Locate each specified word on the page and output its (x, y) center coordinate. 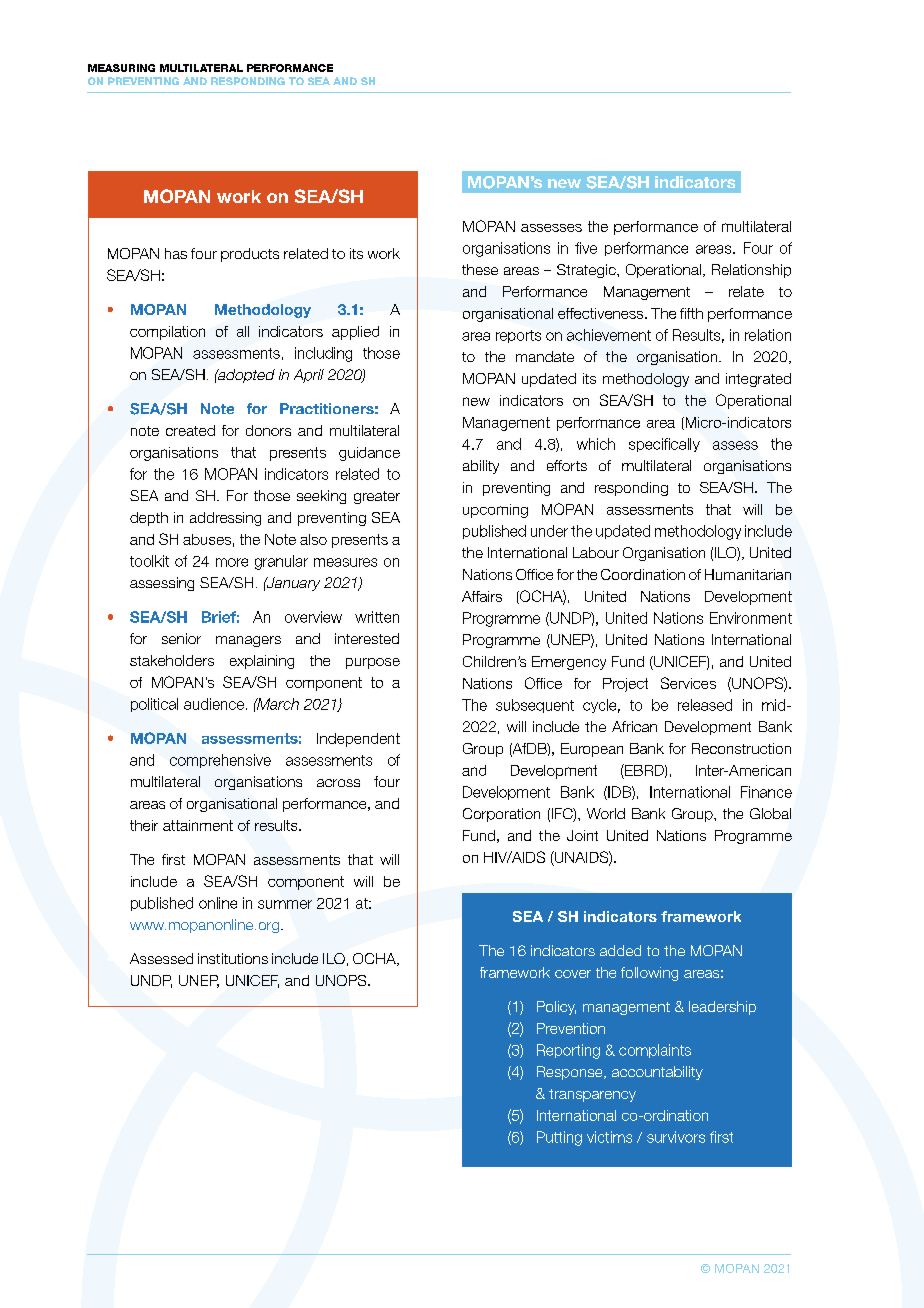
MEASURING (121, 68)
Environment (751, 618)
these (480, 269)
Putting (559, 1138)
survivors (676, 1137)
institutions (233, 958)
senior (181, 638)
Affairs (482, 596)
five (586, 248)
